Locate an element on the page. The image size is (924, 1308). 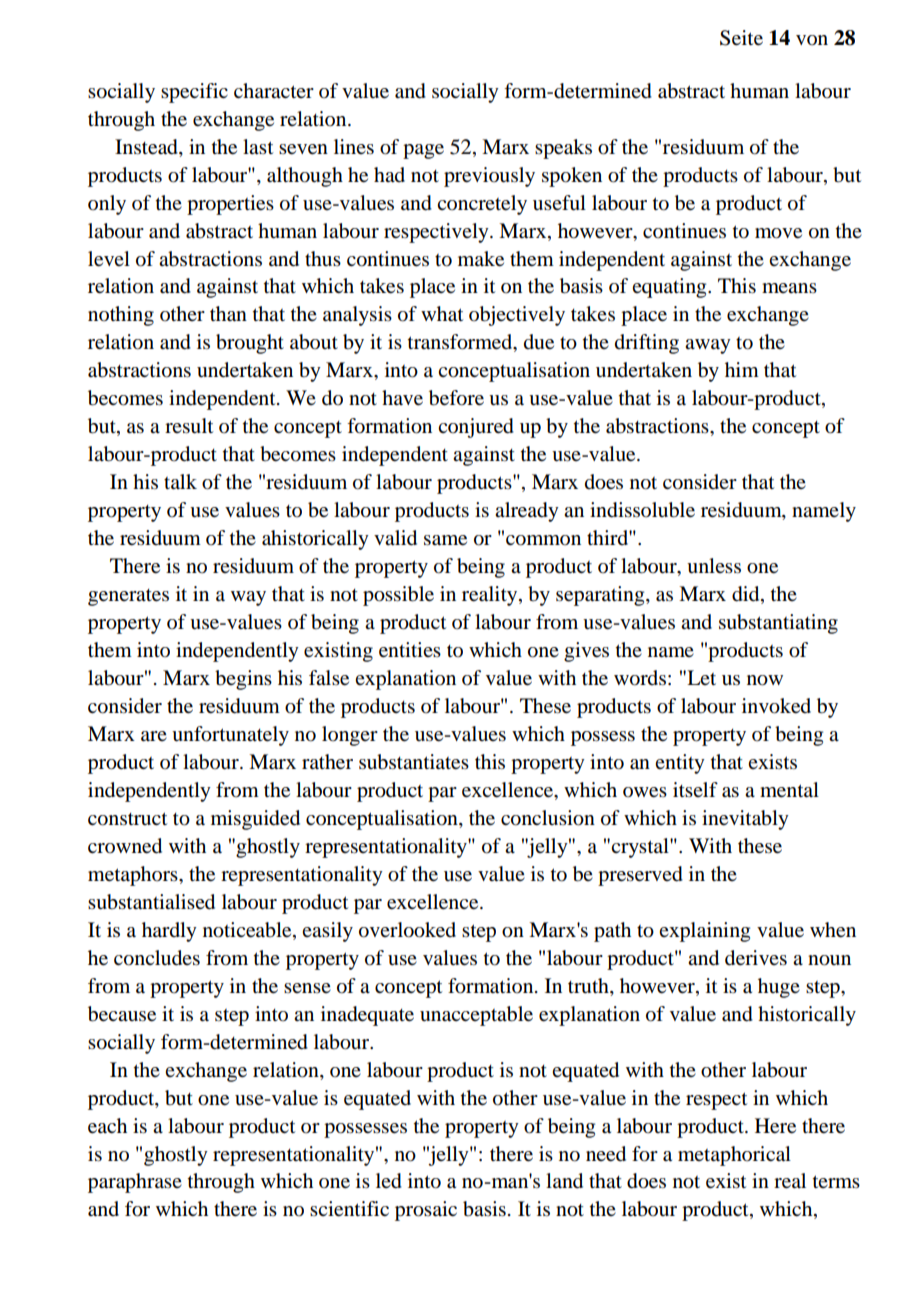
Seite is located at coordinates (741, 38).
